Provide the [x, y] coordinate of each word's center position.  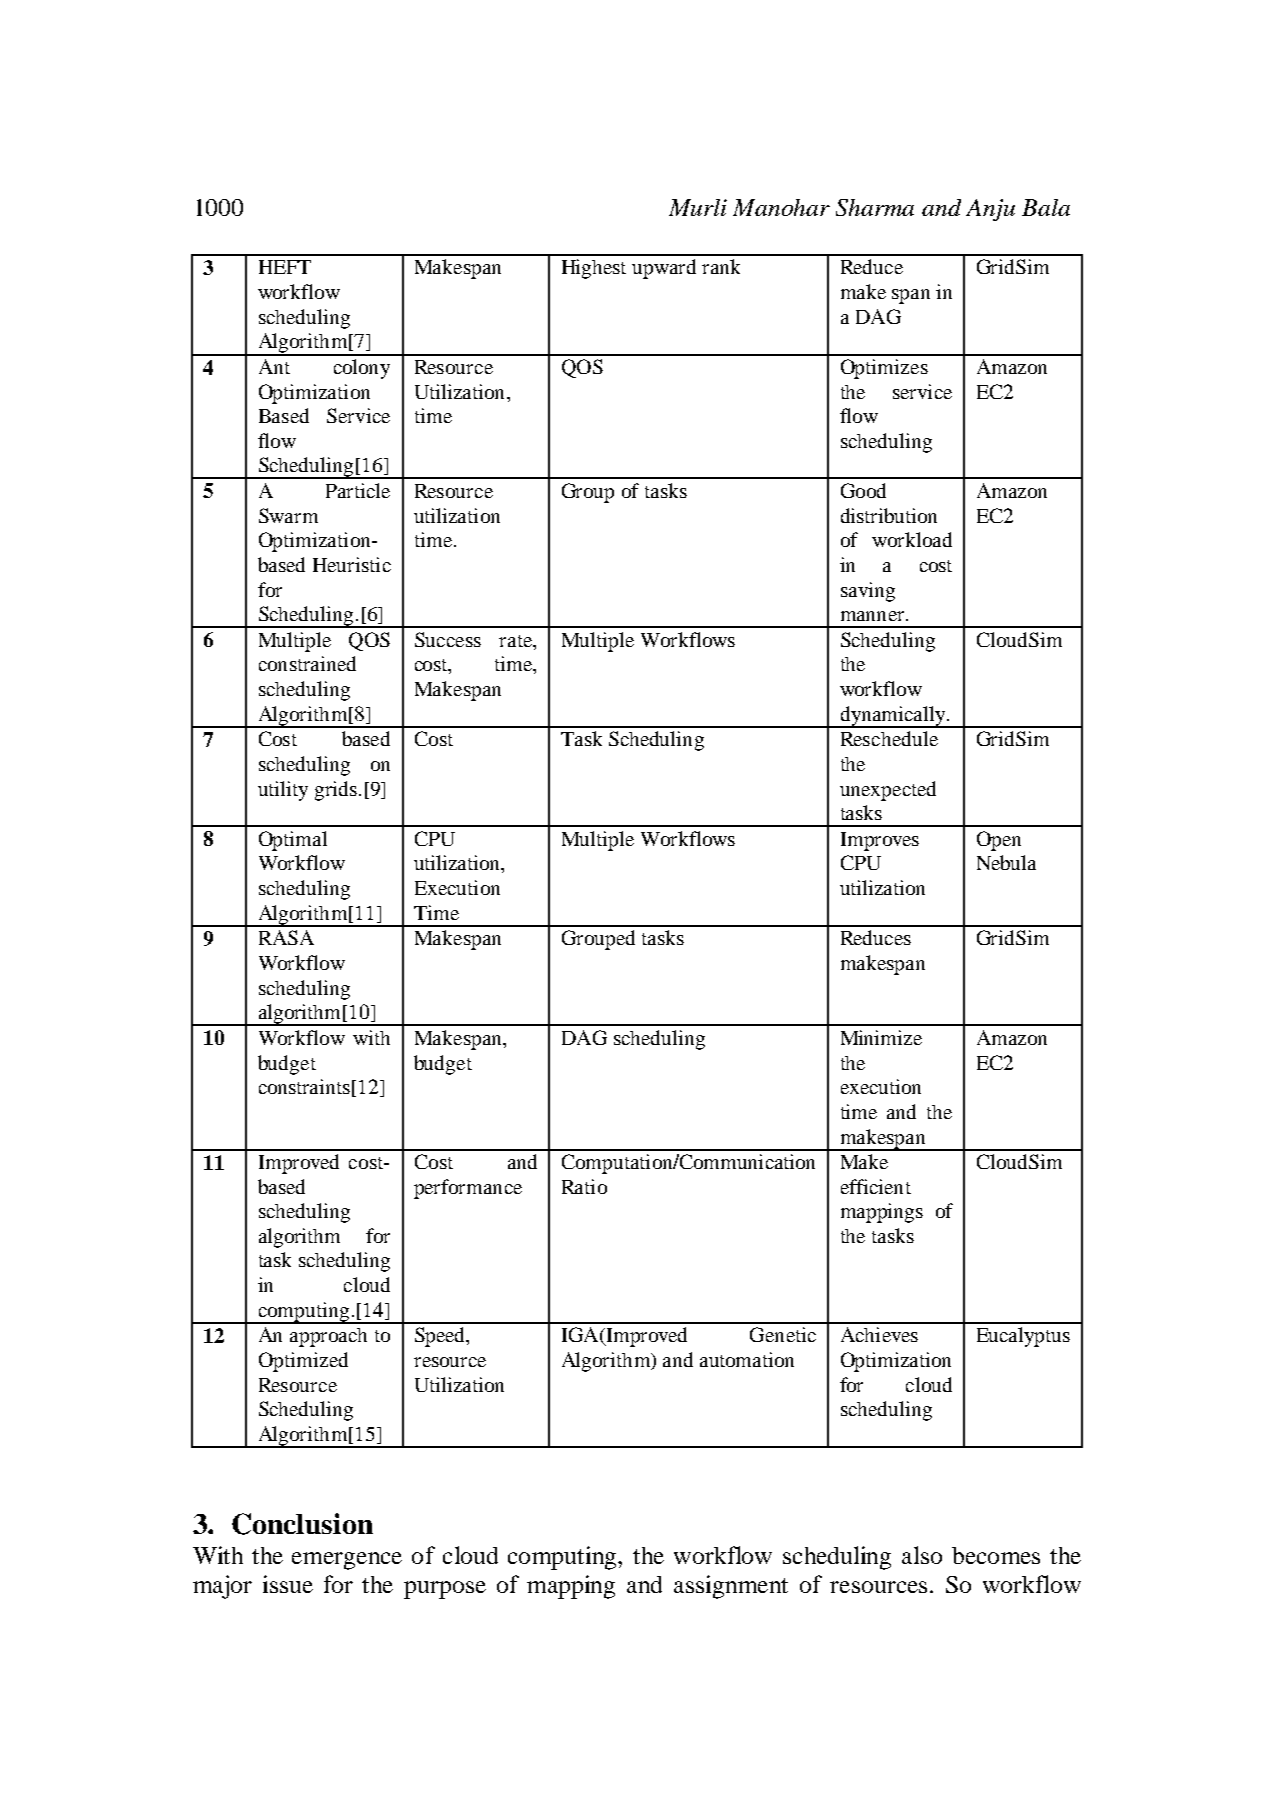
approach [328, 1337]
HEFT [285, 267]
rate [517, 641]
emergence [347, 1561]
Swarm [288, 515]
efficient [876, 1186]
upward [664, 269]
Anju [990, 210]
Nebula [1006, 862]
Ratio [584, 1186]
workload [912, 539]
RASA [286, 937]
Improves [880, 841]
